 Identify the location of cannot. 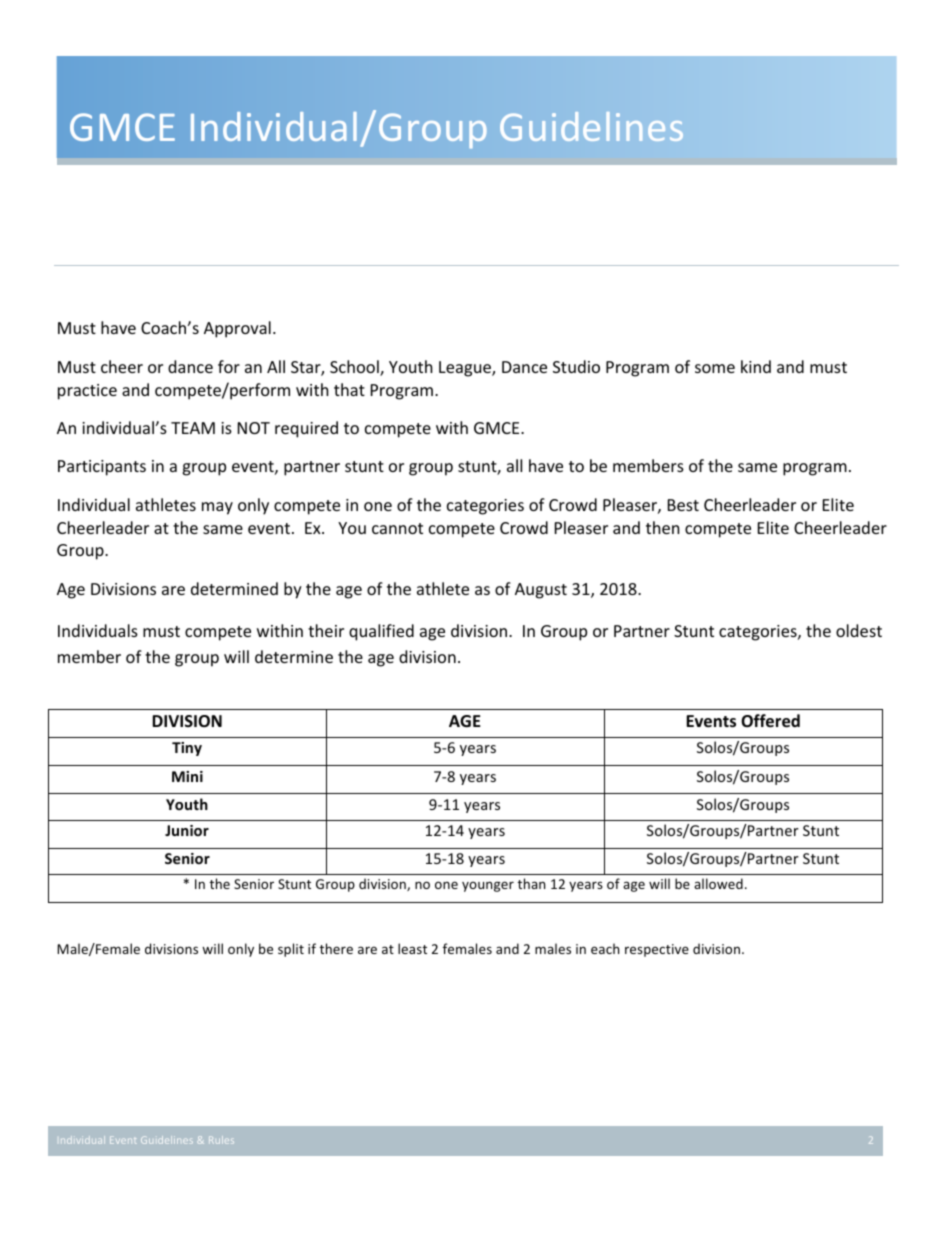
(397, 528).
